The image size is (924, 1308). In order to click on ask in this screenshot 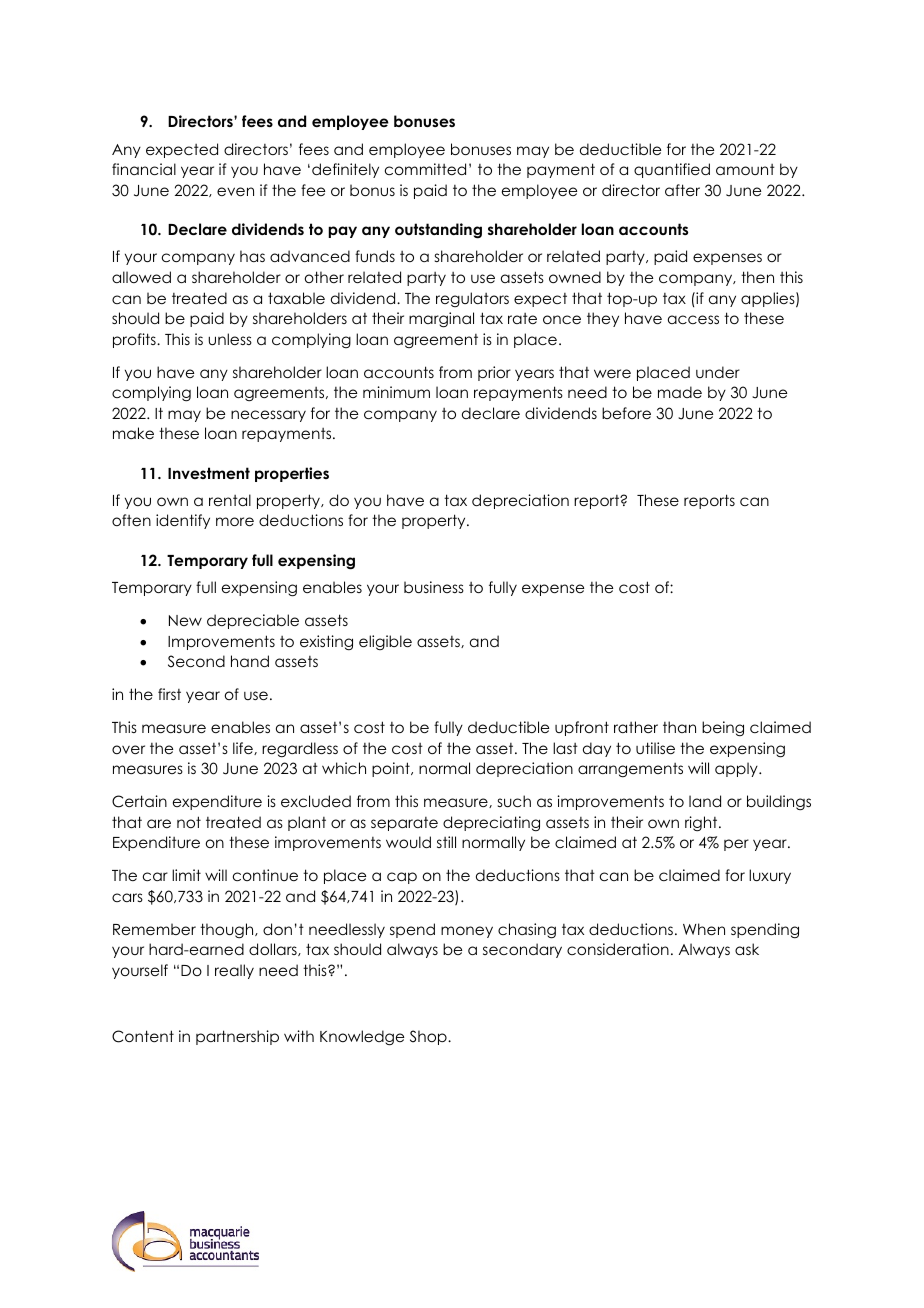, I will do `click(747, 949)`.
